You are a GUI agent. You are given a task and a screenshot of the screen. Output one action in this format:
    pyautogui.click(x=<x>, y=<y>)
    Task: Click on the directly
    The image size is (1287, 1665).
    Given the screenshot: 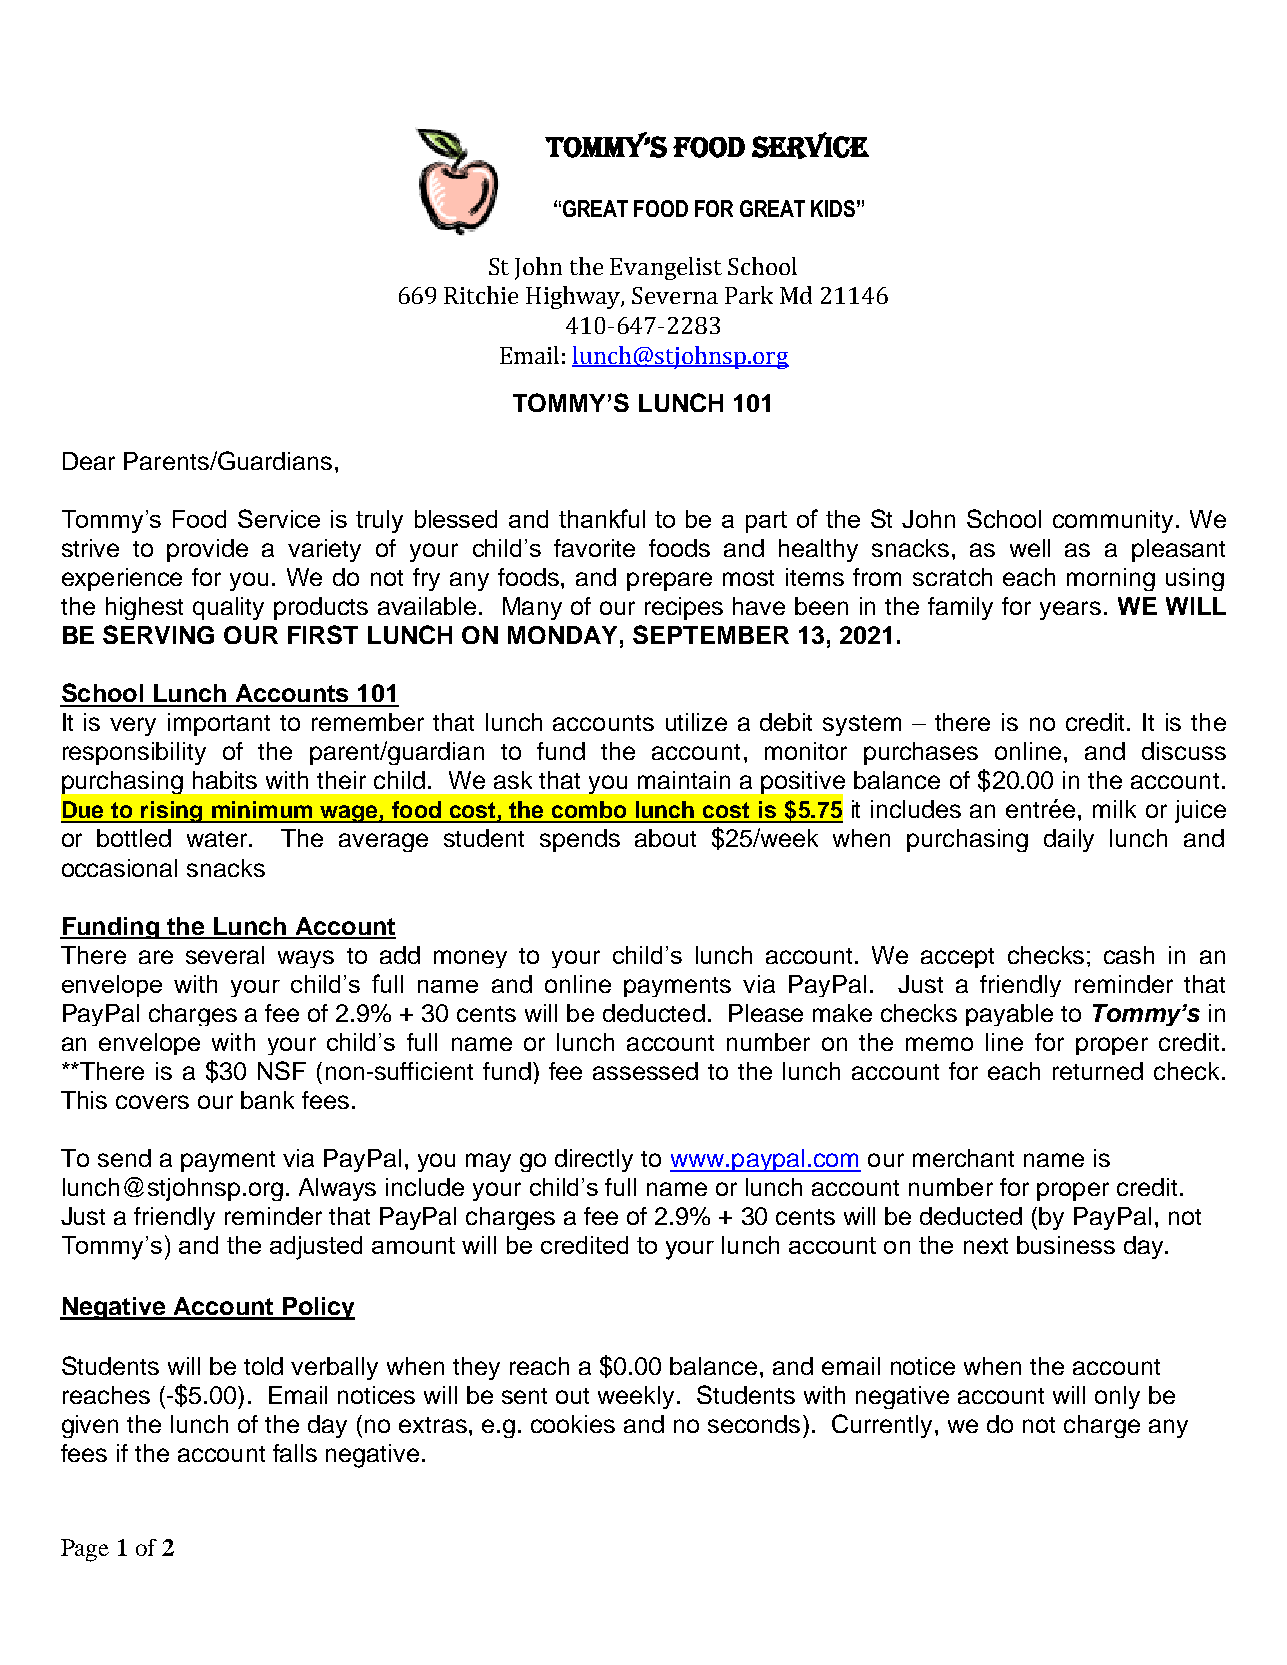 What is the action you would take?
    pyautogui.click(x=594, y=1160)
